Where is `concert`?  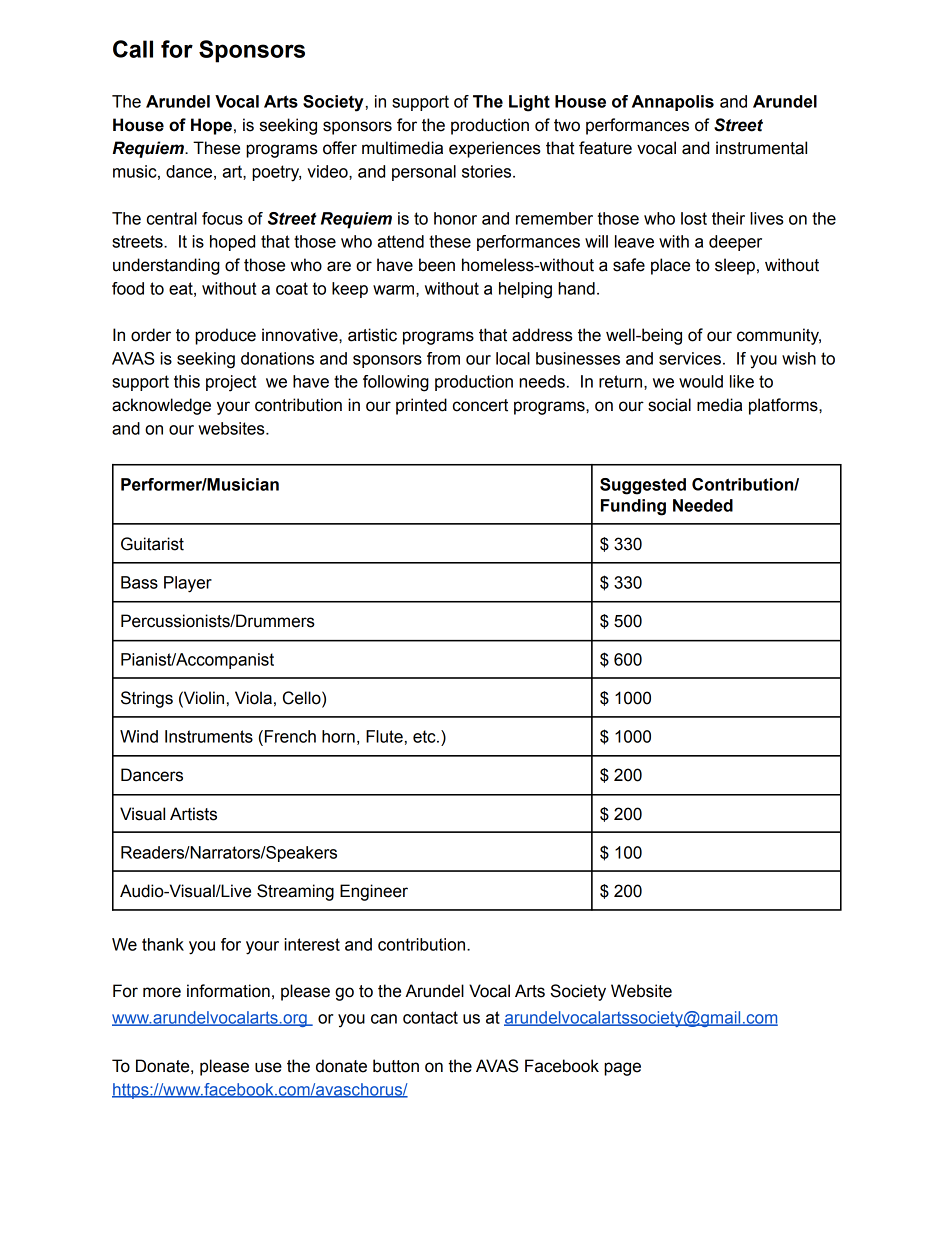
concert is located at coordinates (480, 405).
